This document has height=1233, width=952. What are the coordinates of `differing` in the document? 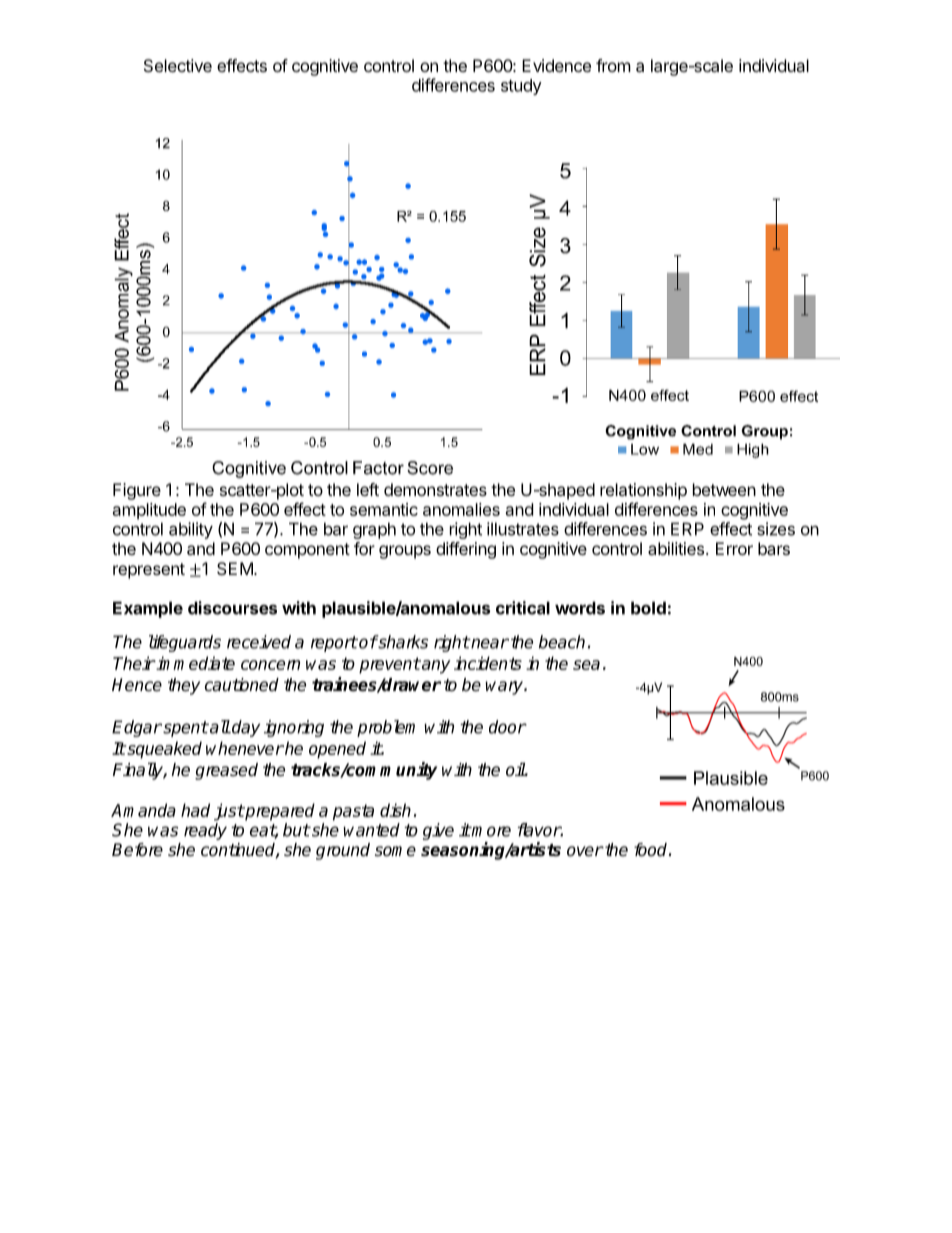 It's located at (466, 550).
